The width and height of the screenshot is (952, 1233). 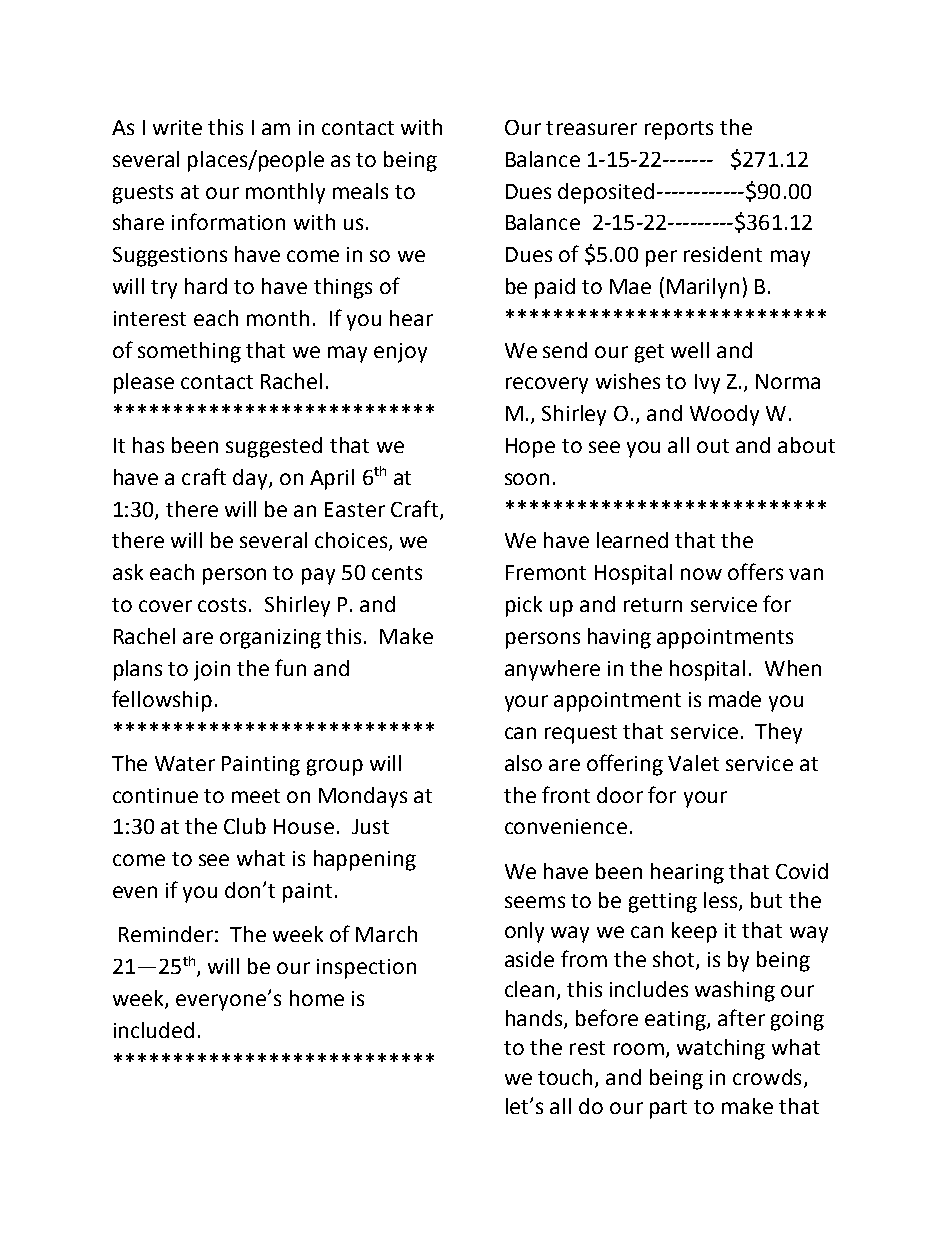 I want to click on Woody, so click(x=724, y=415).
